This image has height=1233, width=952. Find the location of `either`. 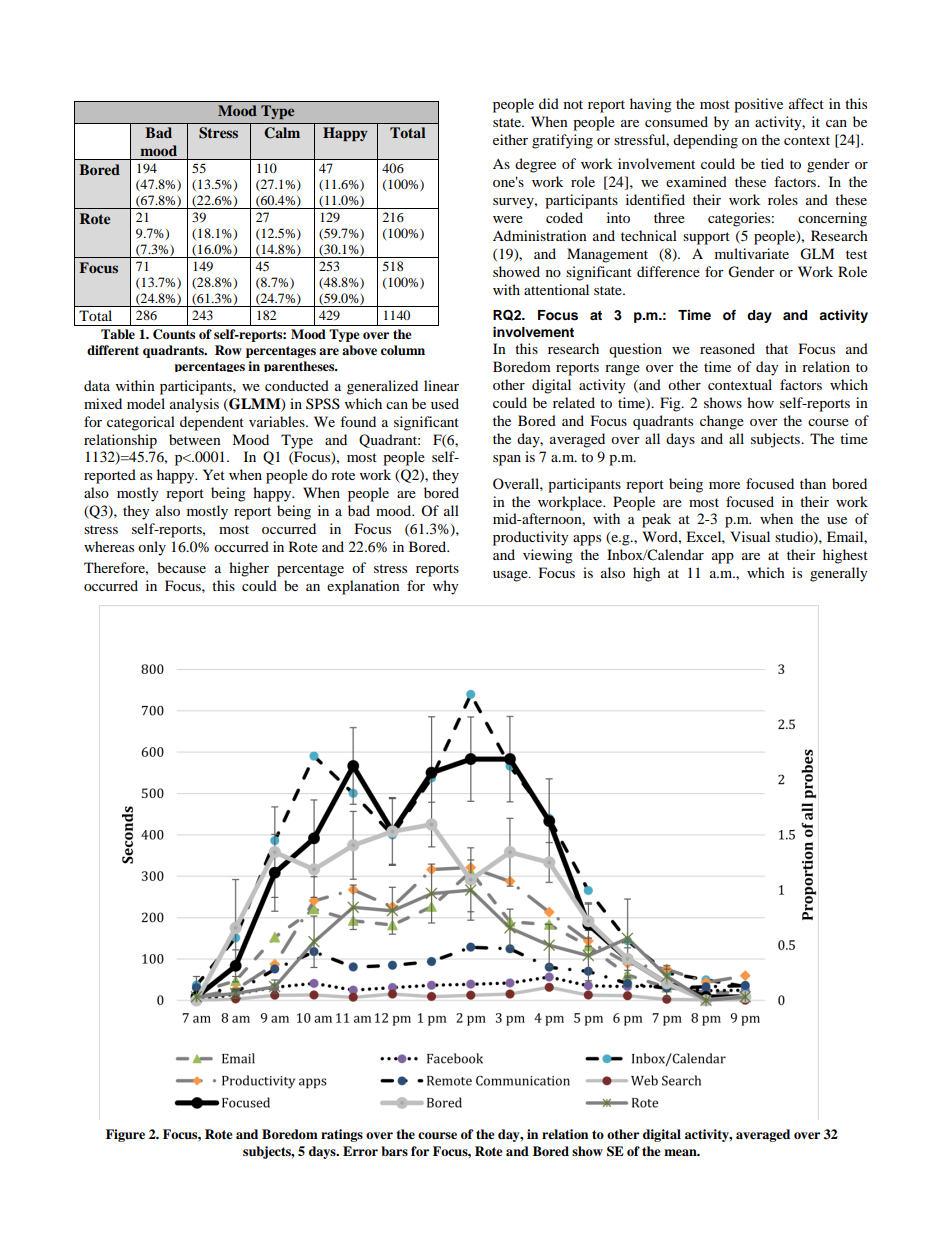

either is located at coordinates (510, 139).
